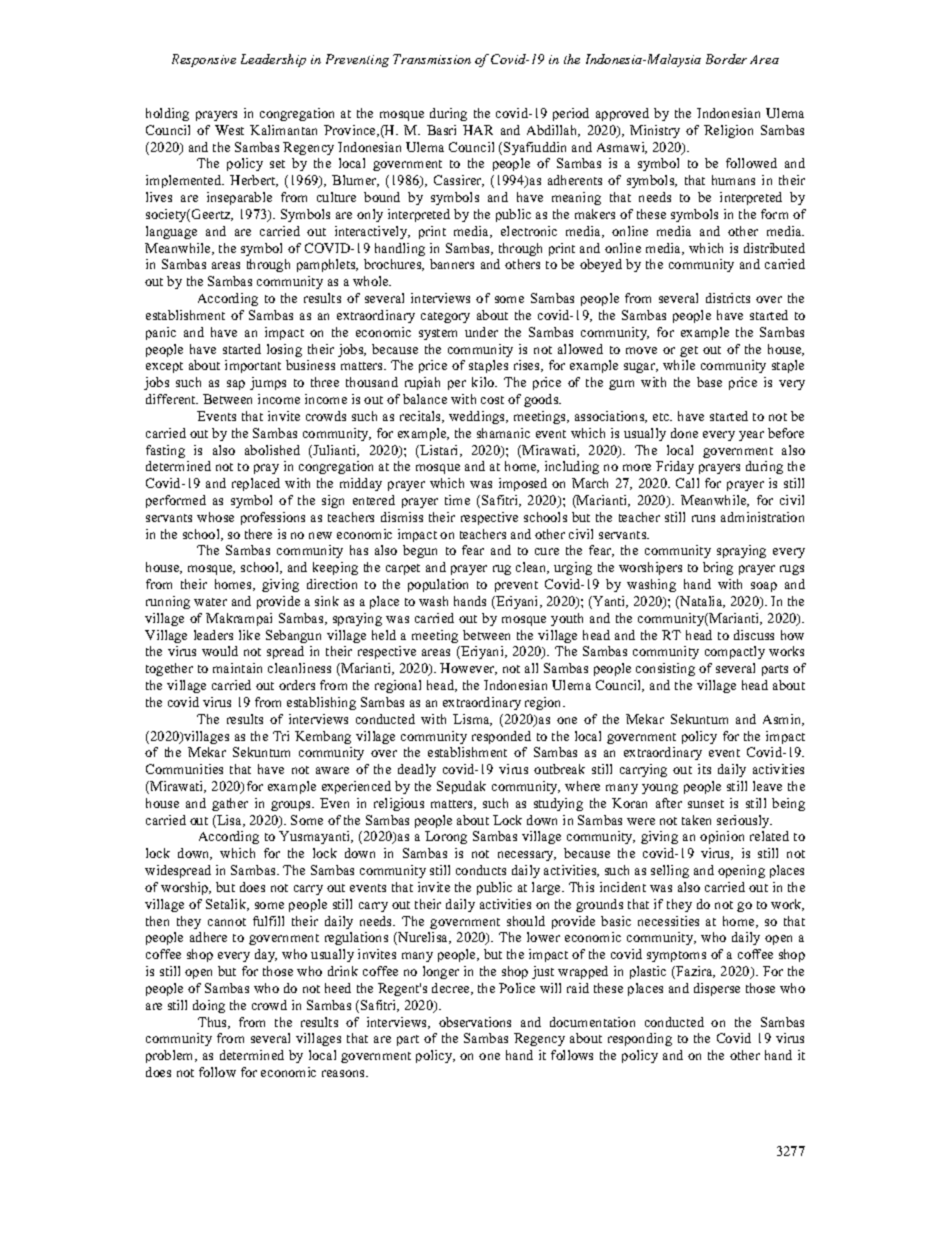  Describe the element at coordinates (204, 60) in the page. I see `Responsive` at that location.
